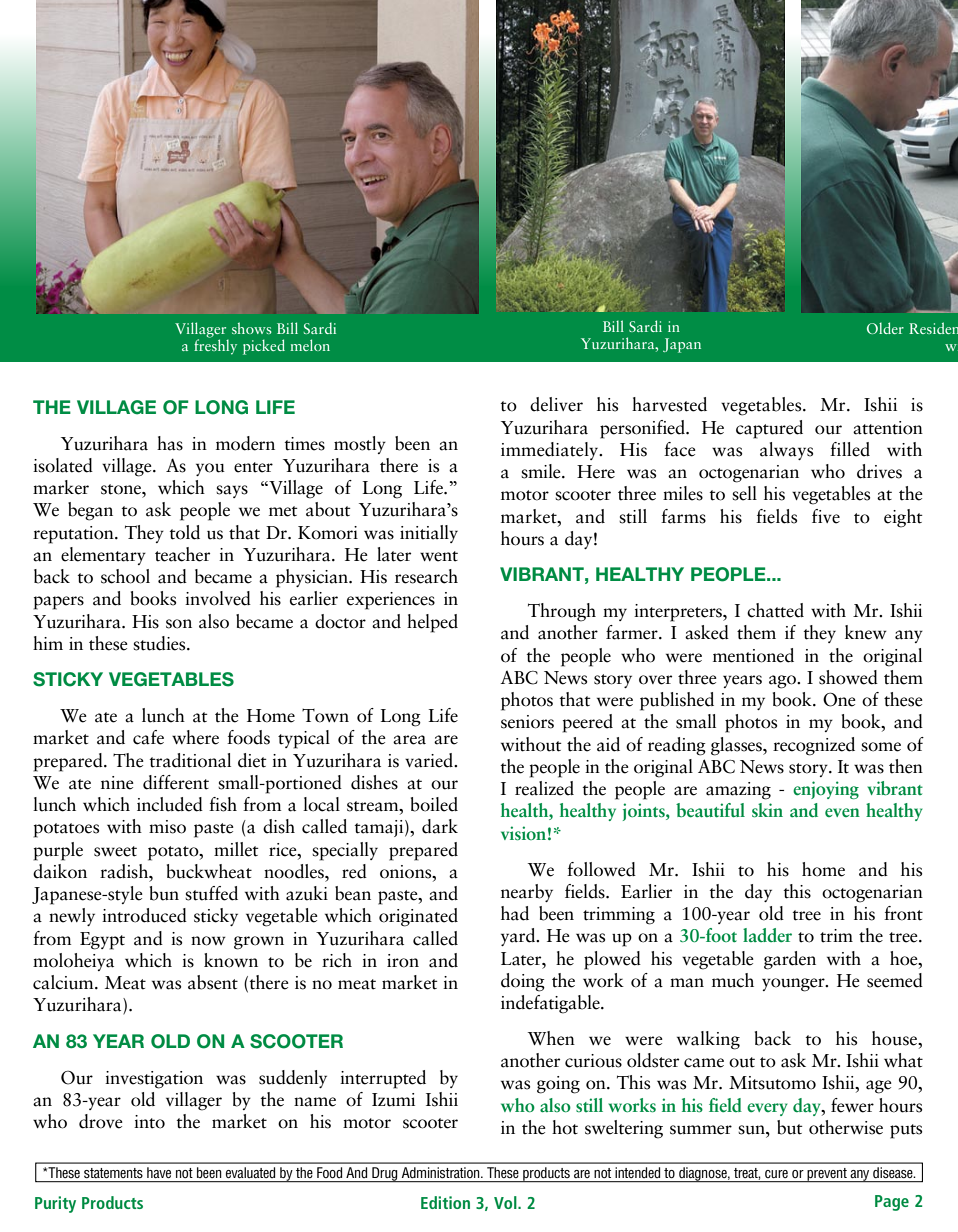  Describe the element at coordinates (440, 826) in the screenshot. I see `dark` at that location.
